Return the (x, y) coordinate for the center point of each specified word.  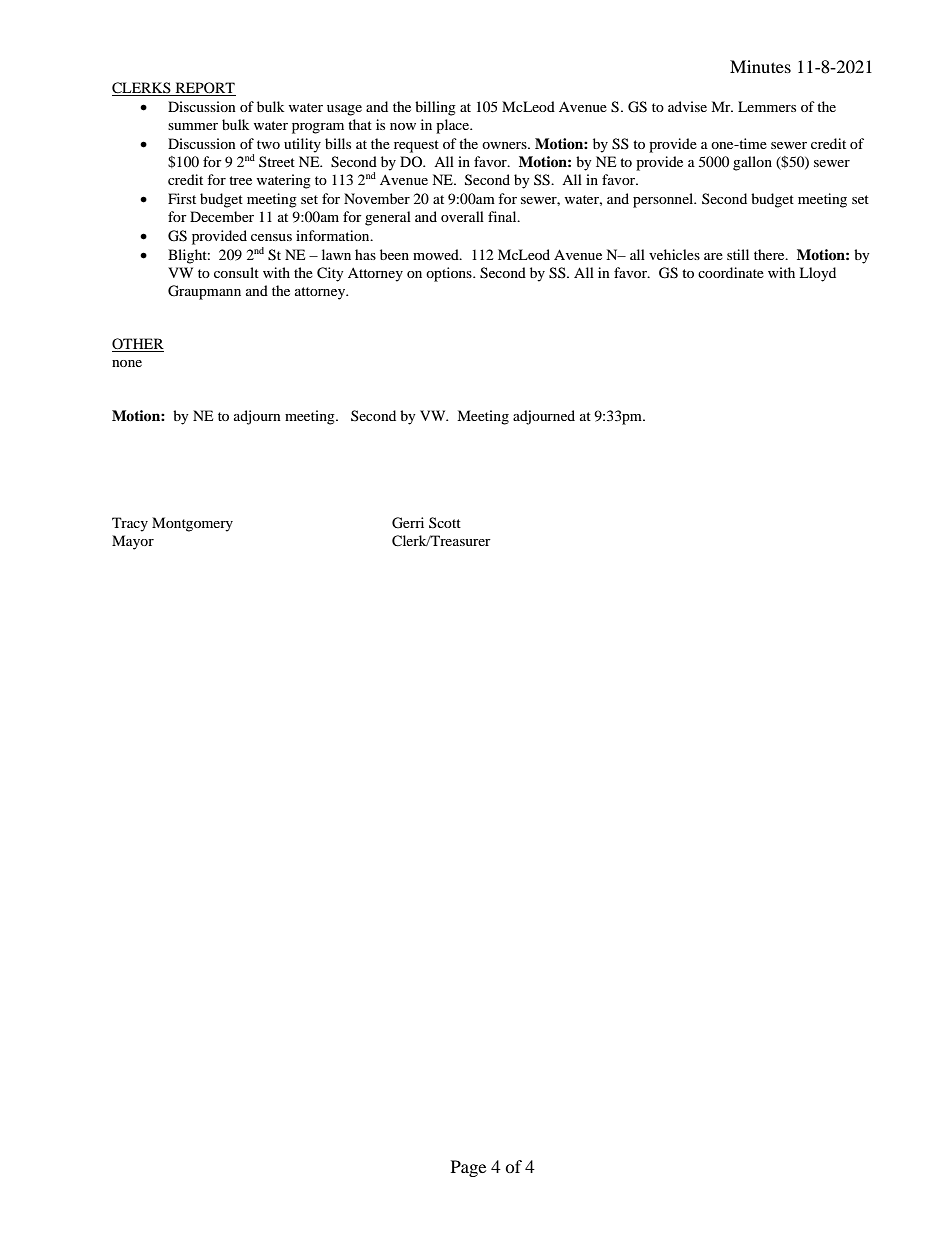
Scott (445, 522)
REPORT (204, 89)
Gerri (408, 523)
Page (468, 1168)
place (454, 126)
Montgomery (192, 524)
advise (687, 106)
